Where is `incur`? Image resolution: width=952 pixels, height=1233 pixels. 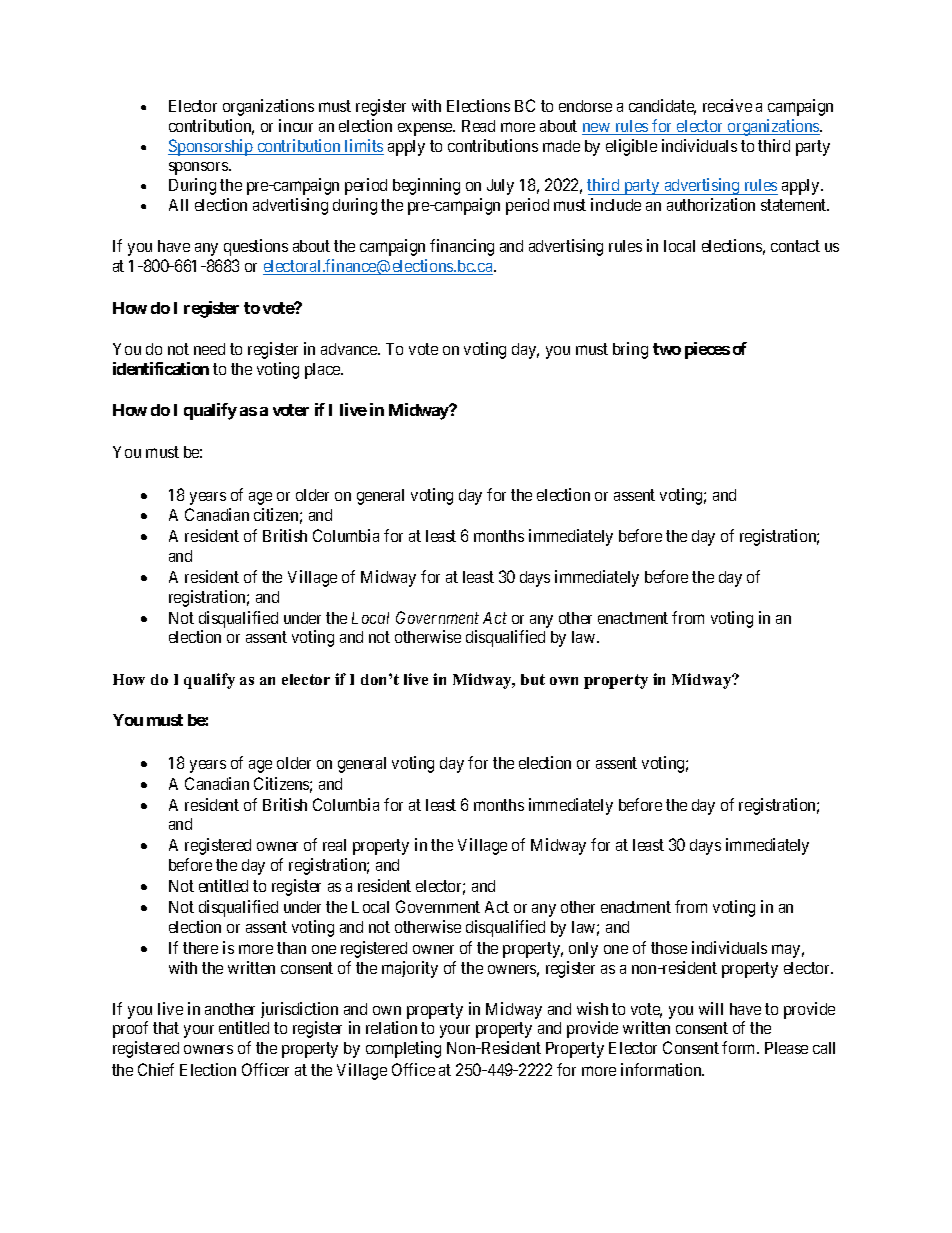
incur is located at coordinates (296, 125).
